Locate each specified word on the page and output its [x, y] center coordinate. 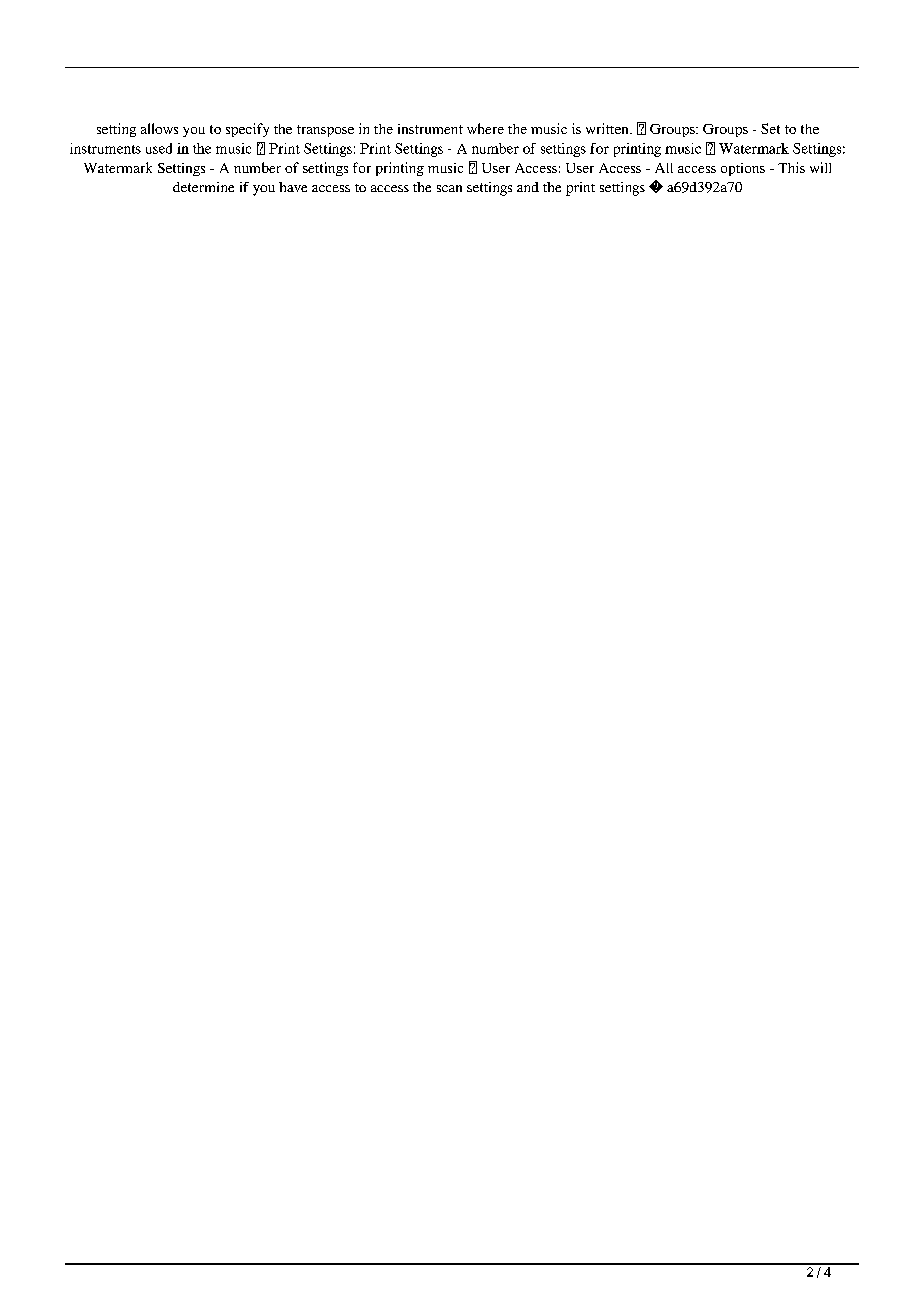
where [485, 128]
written [608, 128]
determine [203, 187]
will [820, 167]
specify [247, 130]
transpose [325, 131]
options [743, 169]
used [159, 148]
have [293, 187]
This [791, 167]
